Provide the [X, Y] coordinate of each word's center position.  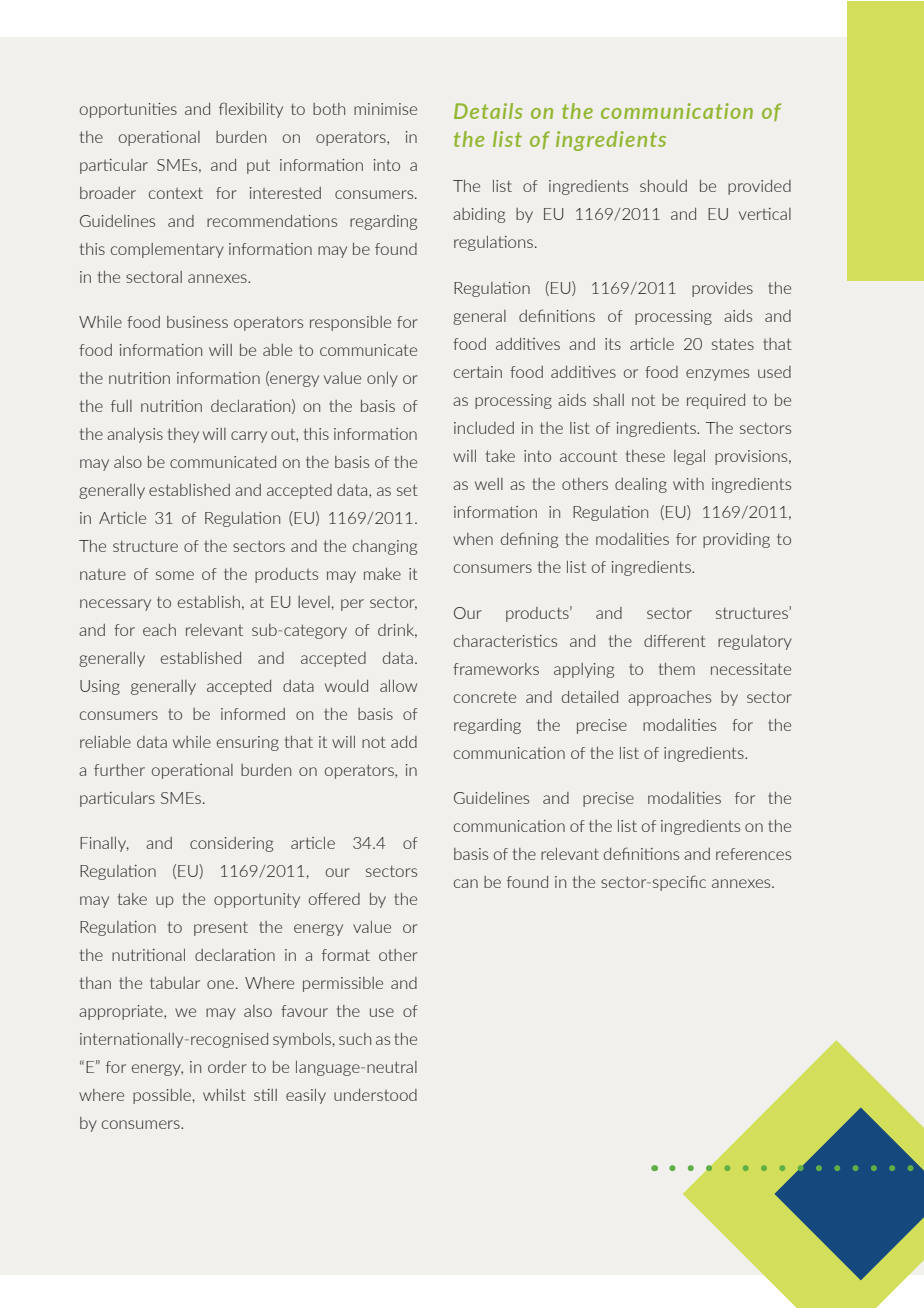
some [175, 575]
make [382, 574]
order [227, 1067]
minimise [385, 109]
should [663, 186]
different [675, 640]
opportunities [128, 110]
